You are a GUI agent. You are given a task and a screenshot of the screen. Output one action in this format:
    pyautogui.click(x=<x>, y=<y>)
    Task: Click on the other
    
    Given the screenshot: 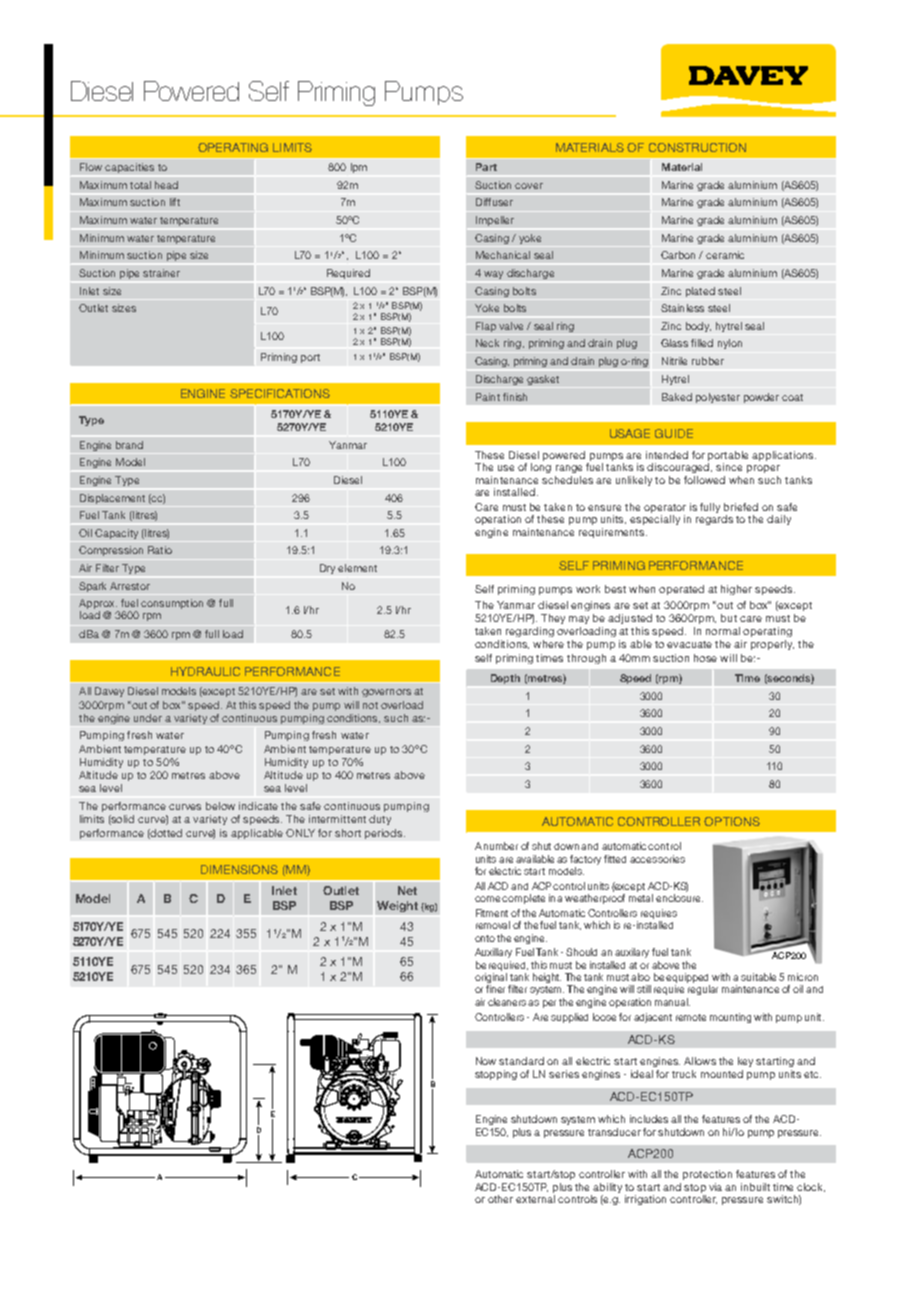 What is the action you would take?
    pyautogui.click(x=500, y=1199)
